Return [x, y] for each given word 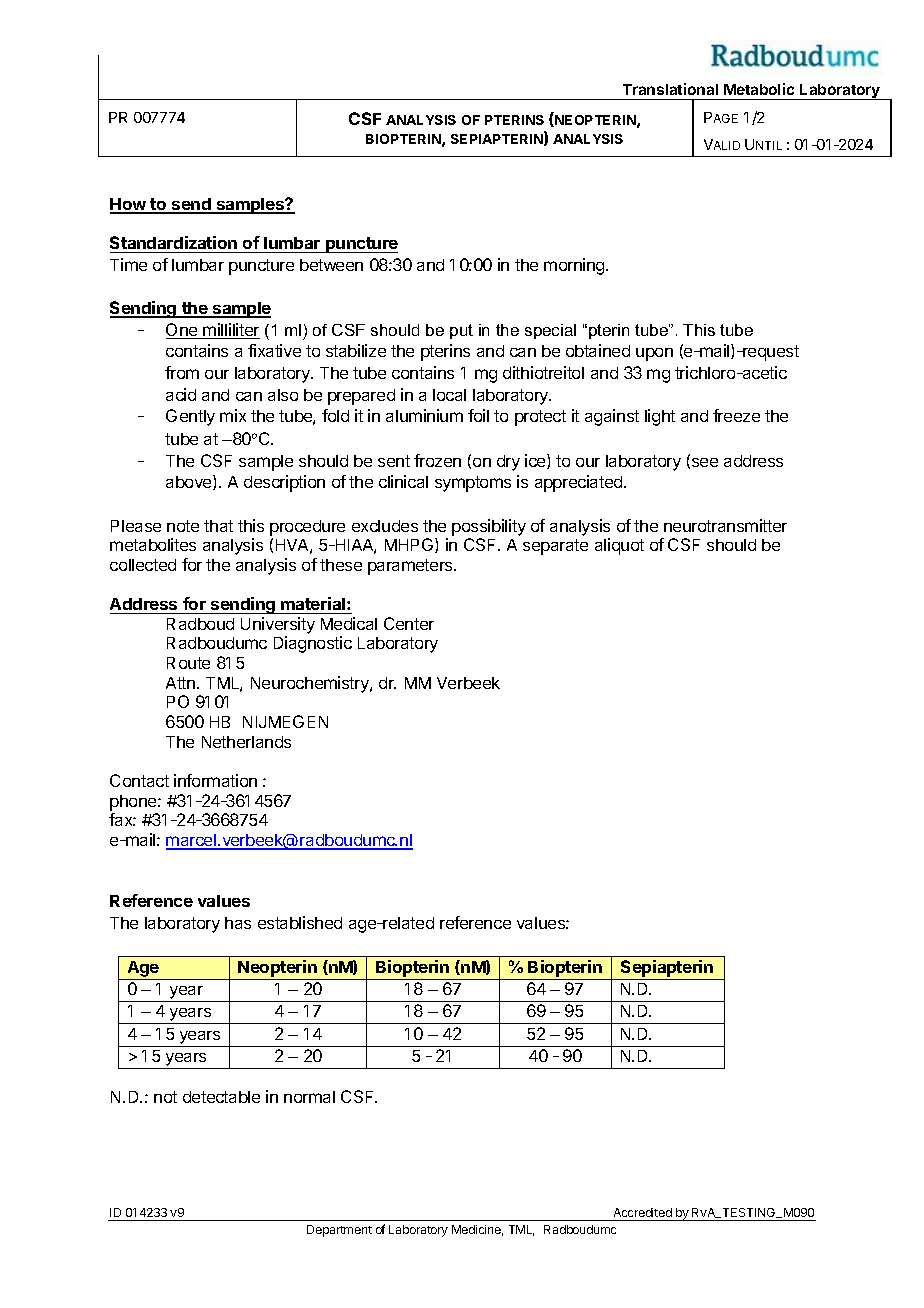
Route [188, 663]
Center [409, 623]
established [300, 922]
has [238, 923]
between [331, 265]
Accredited [643, 1212]
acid [181, 394]
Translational [670, 89]
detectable [221, 1097]
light [660, 417]
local [449, 395]
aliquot [619, 546]
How [129, 205]
